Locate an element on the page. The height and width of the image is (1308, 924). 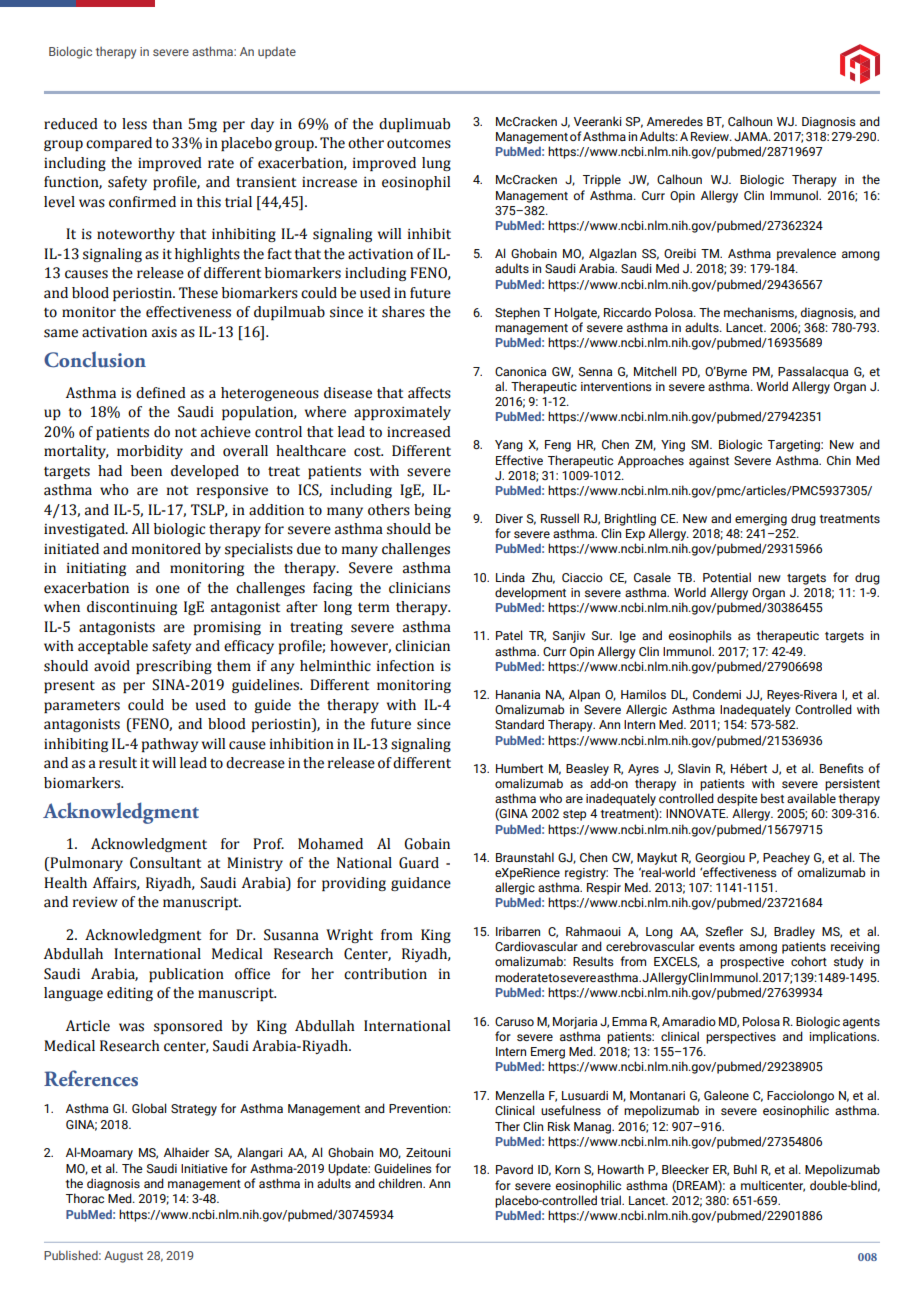
morbidity is located at coordinates (150, 452).
